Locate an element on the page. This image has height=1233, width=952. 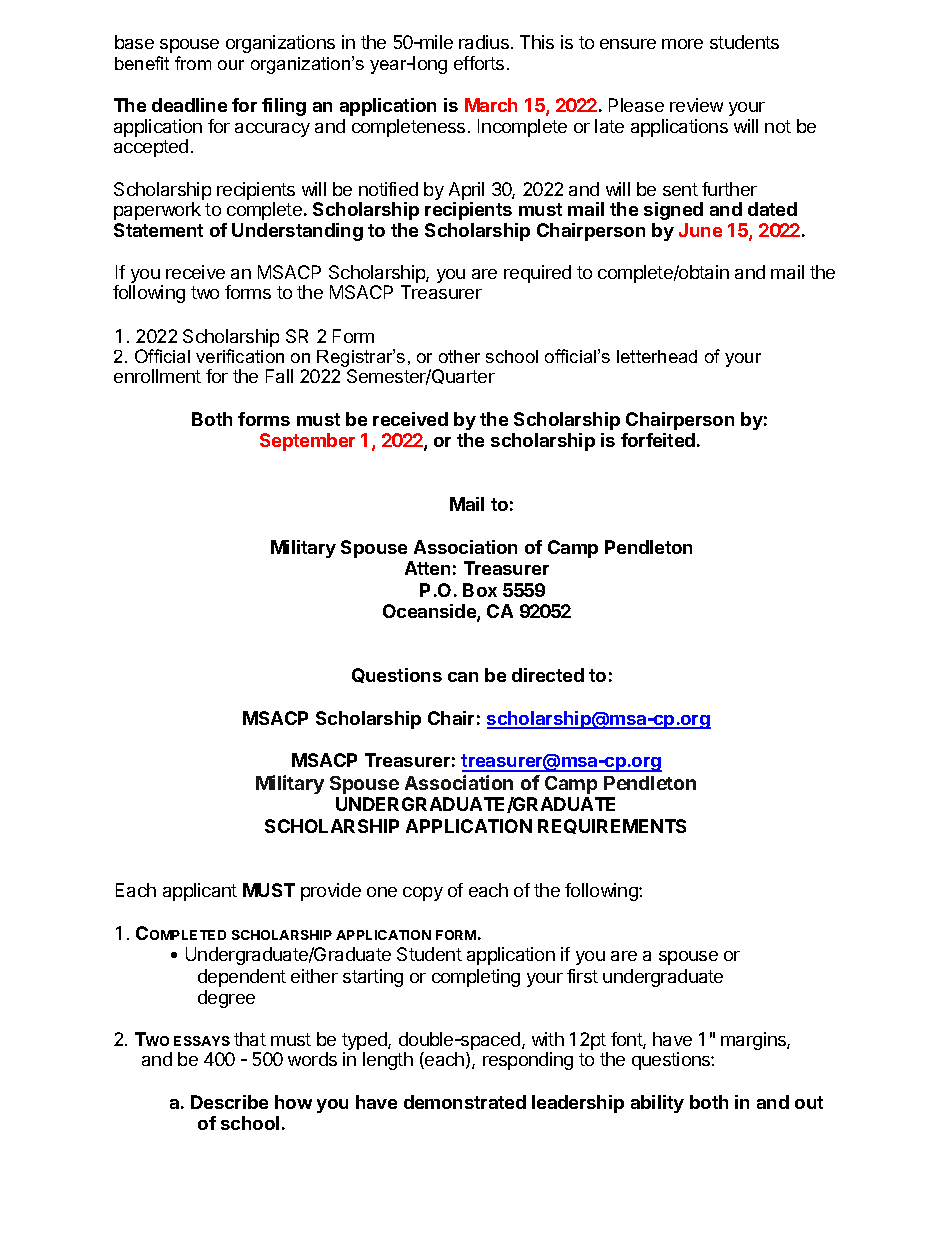
from is located at coordinates (193, 63).
